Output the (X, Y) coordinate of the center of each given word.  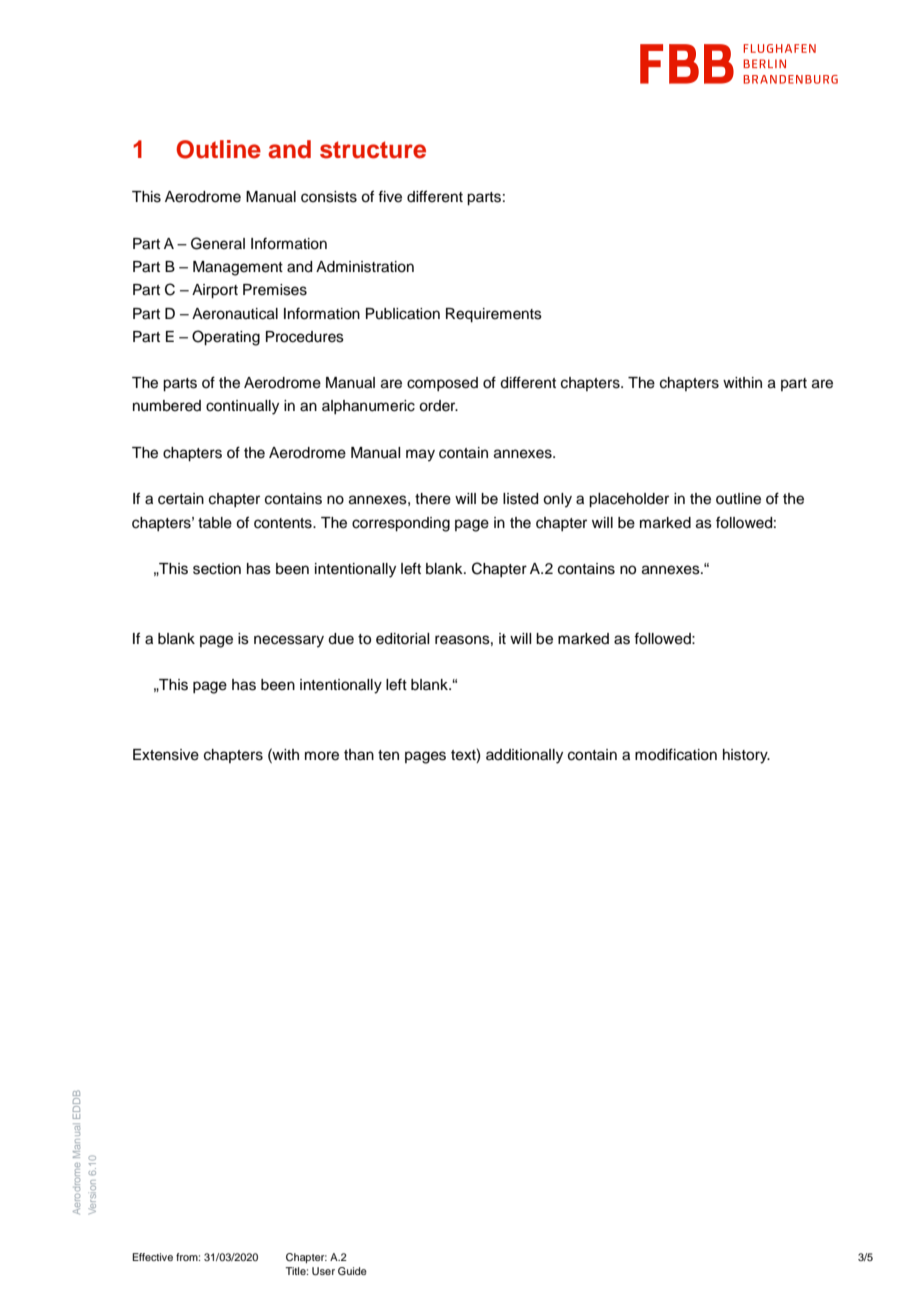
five (390, 196)
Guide (352, 1271)
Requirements (494, 315)
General (218, 243)
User (323, 1271)
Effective (152, 1257)
